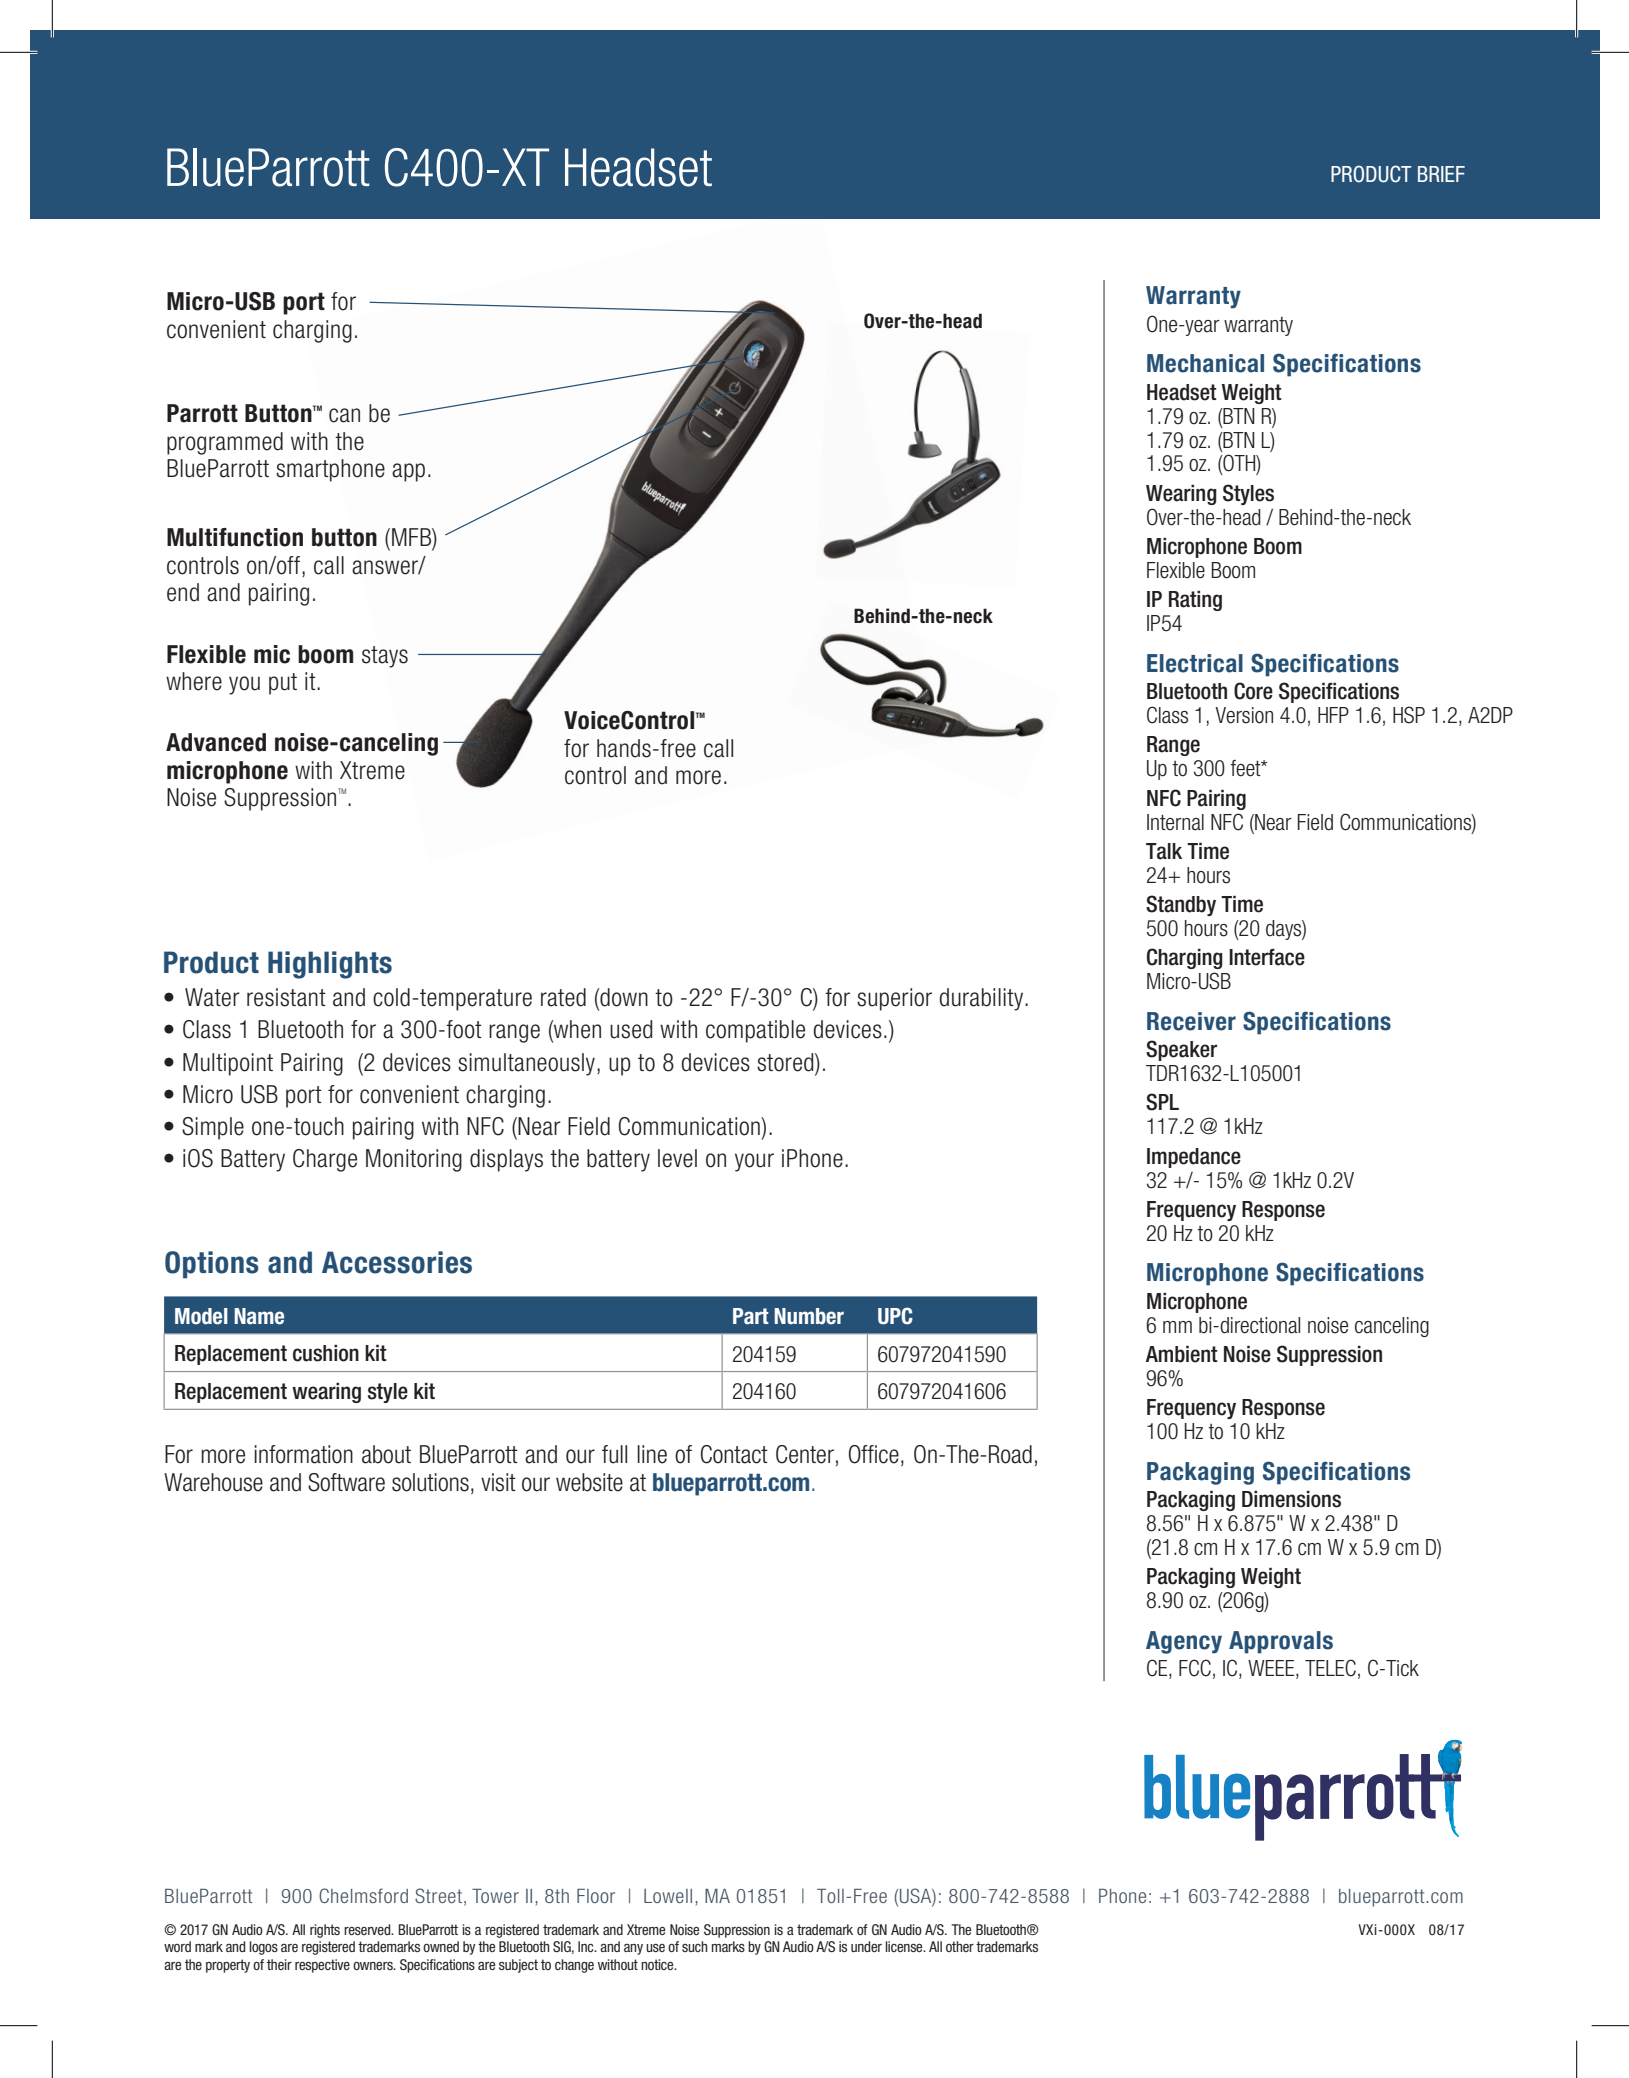  Describe the element at coordinates (286, 997) in the image. I see `resistant` at that location.
